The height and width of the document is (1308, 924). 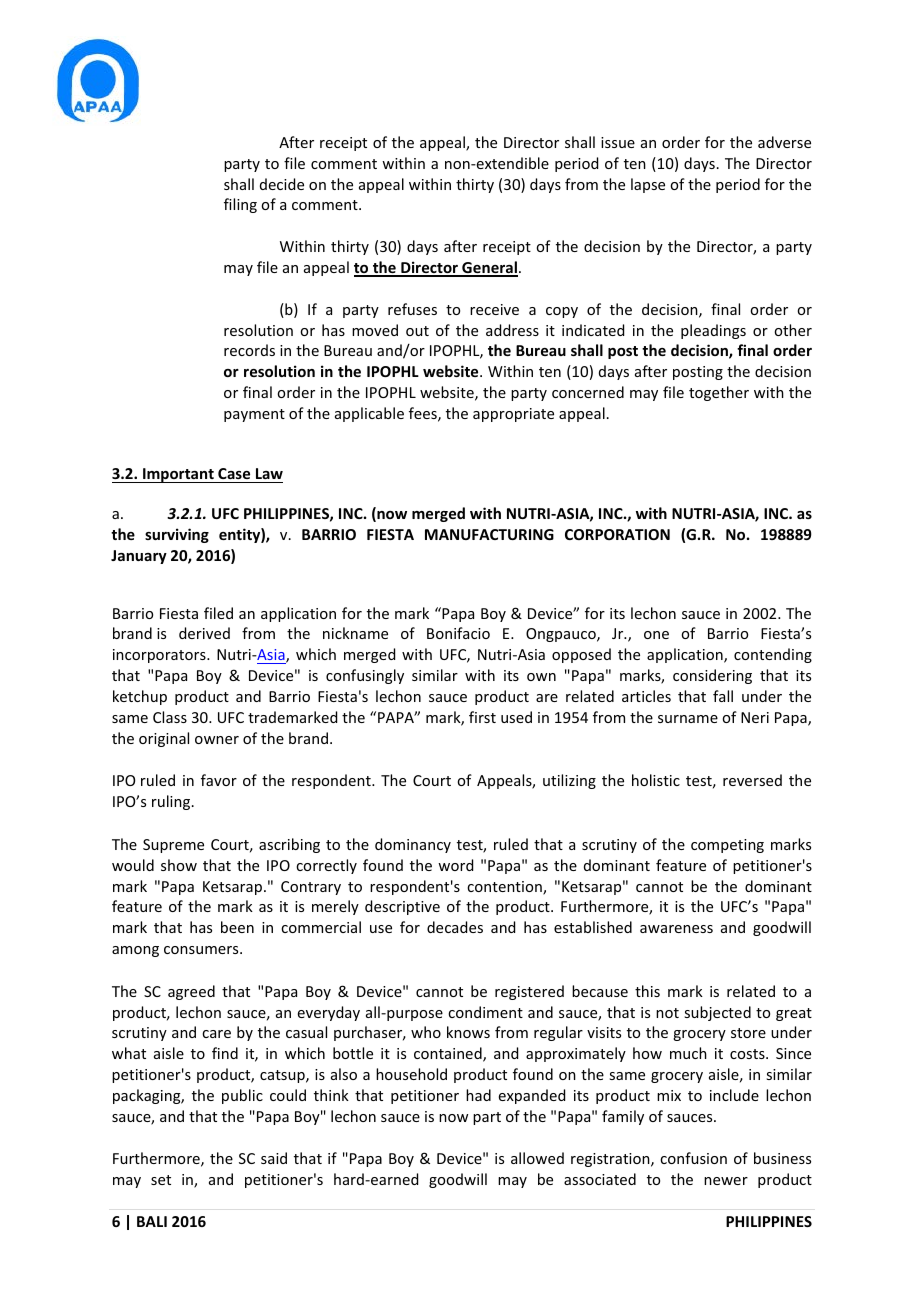 What do you see at coordinates (161, 1180) in the document?
I see `set` at bounding box center [161, 1180].
